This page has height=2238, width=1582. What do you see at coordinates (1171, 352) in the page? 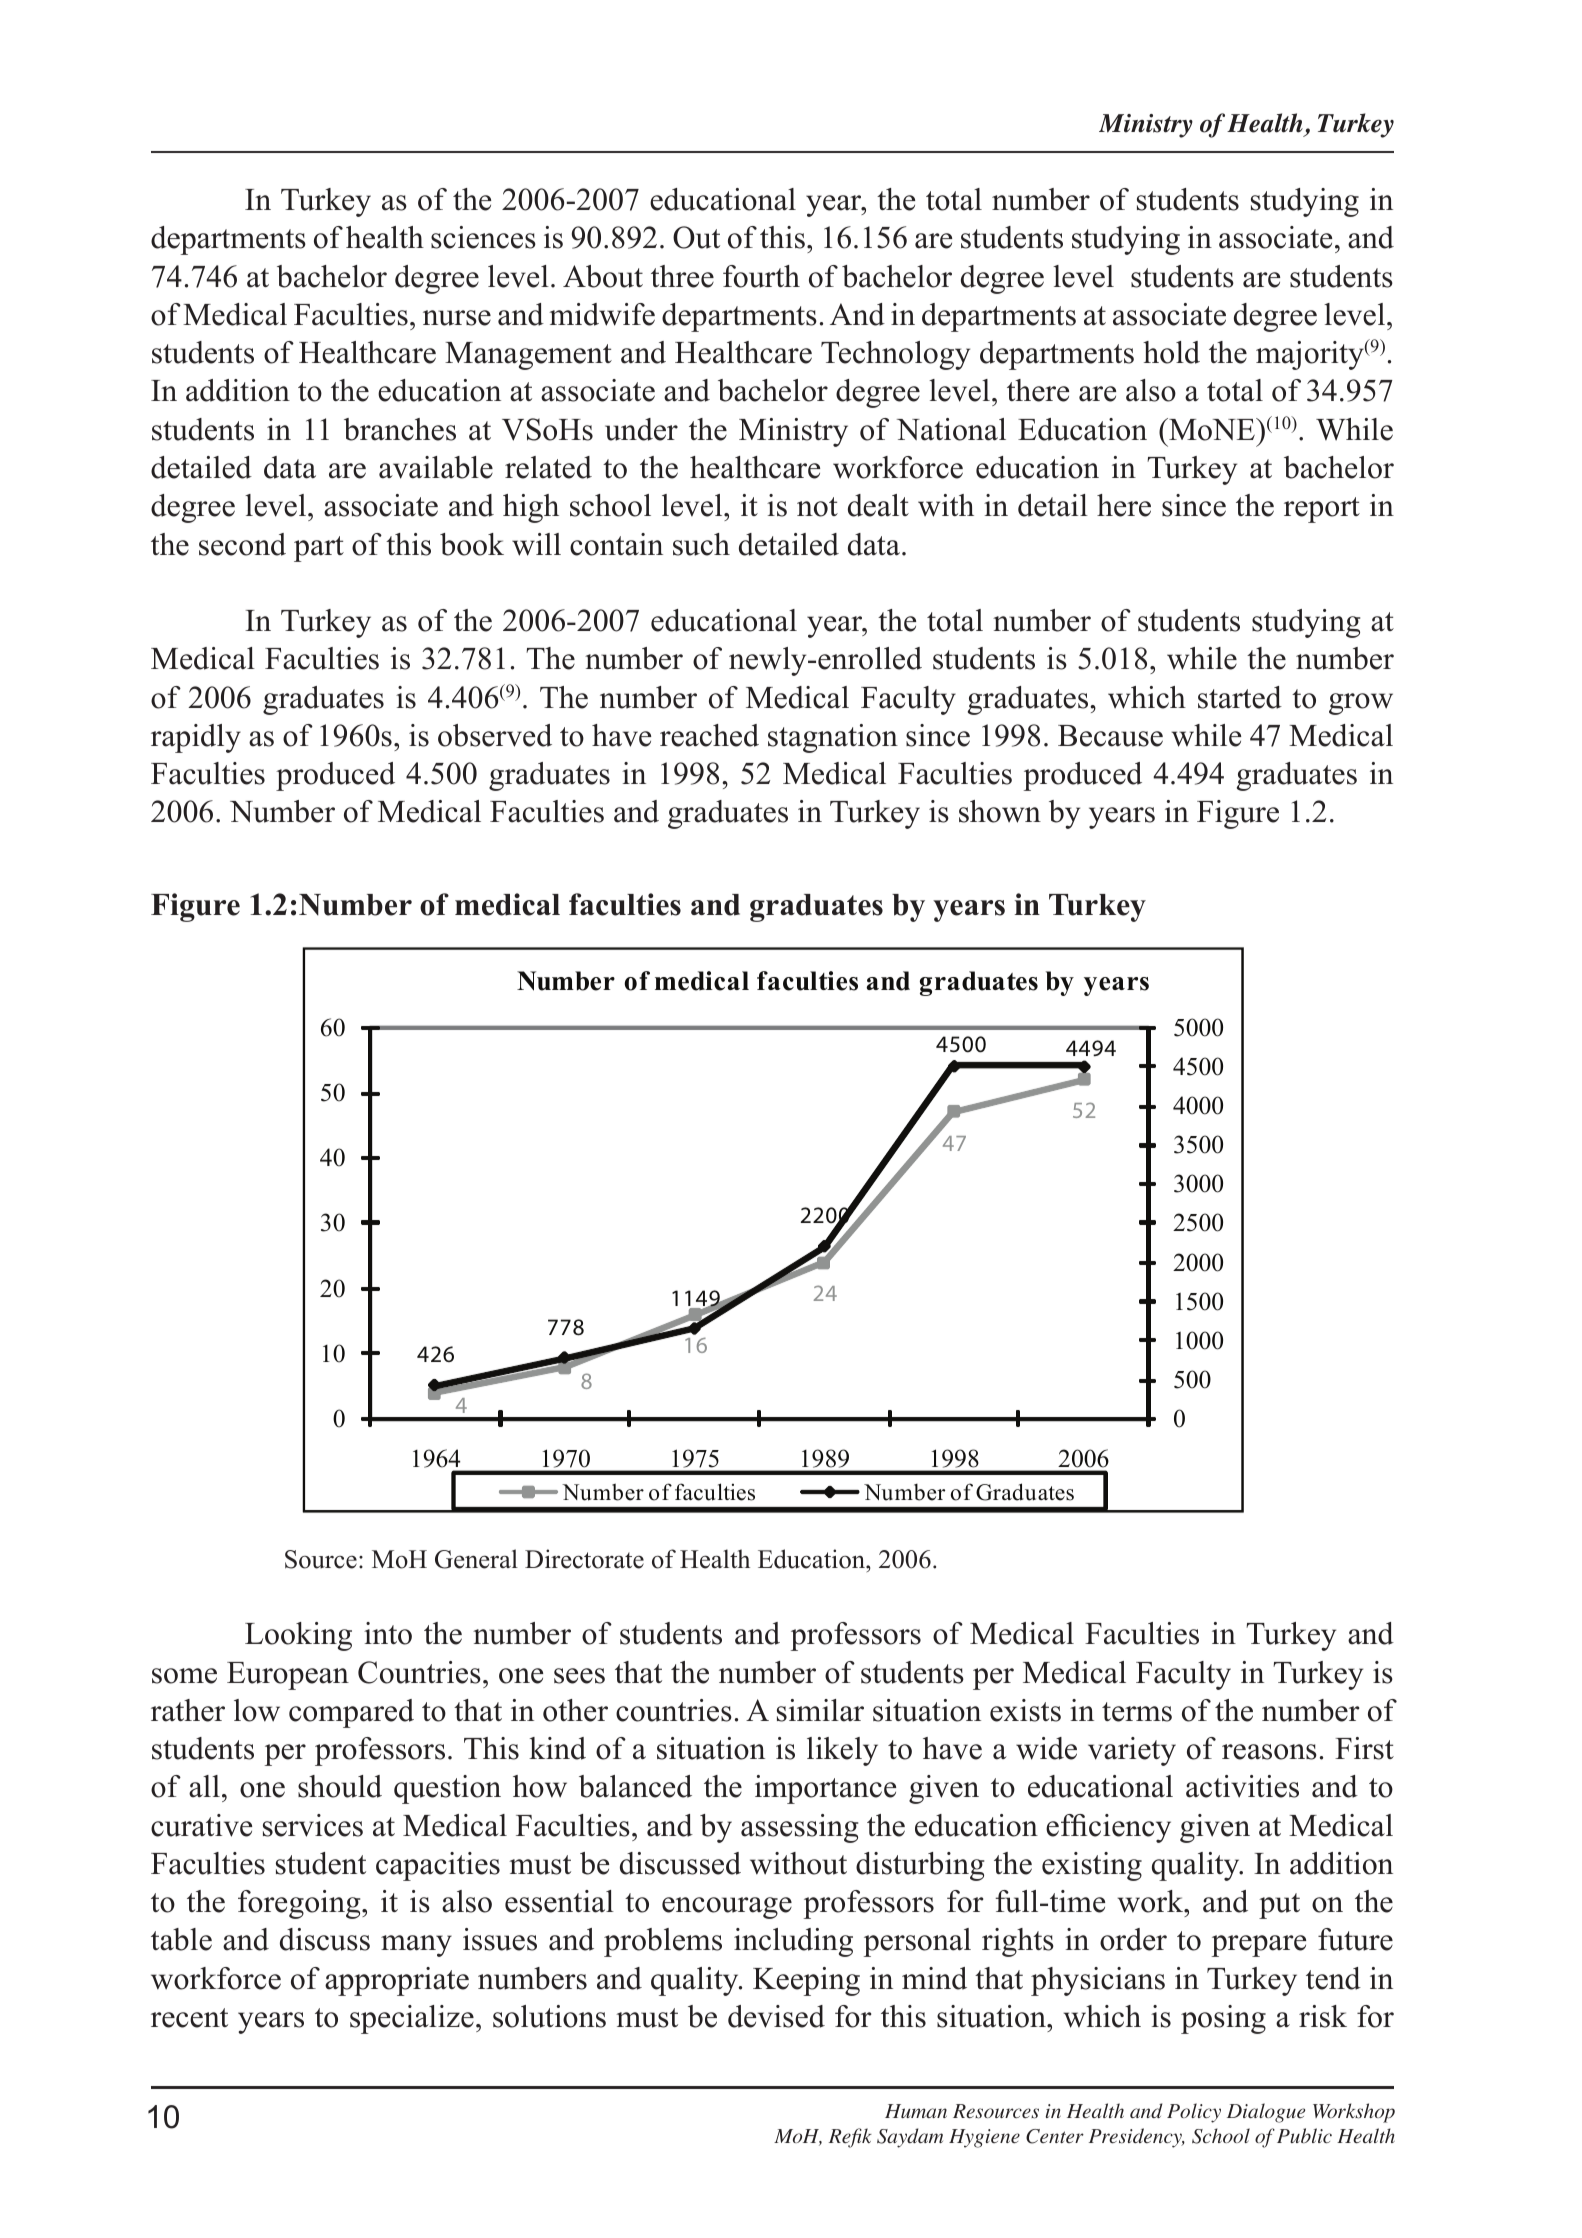
I see `hold` at bounding box center [1171, 352].
